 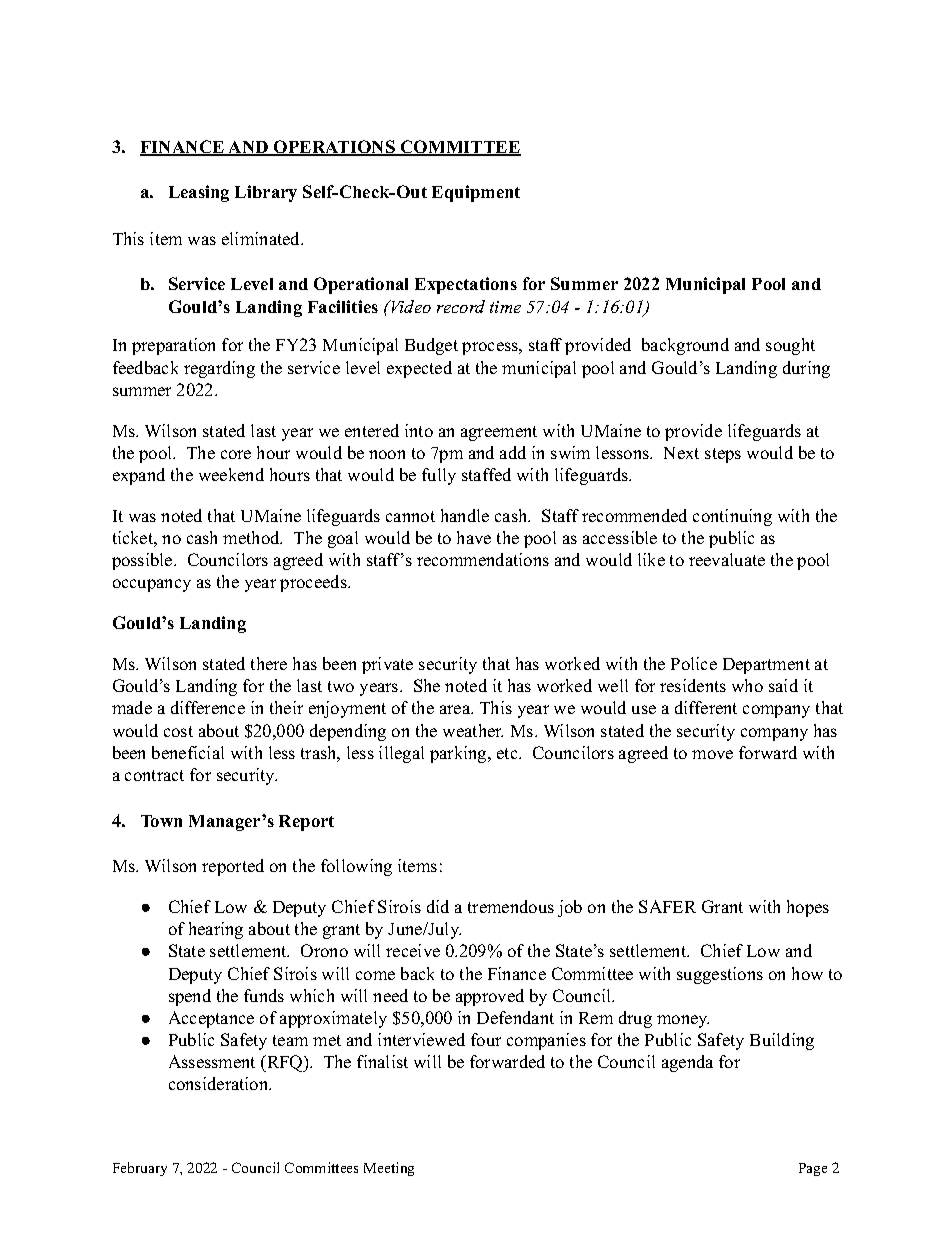 I want to click on Leasing, so click(x=199, y=193).
